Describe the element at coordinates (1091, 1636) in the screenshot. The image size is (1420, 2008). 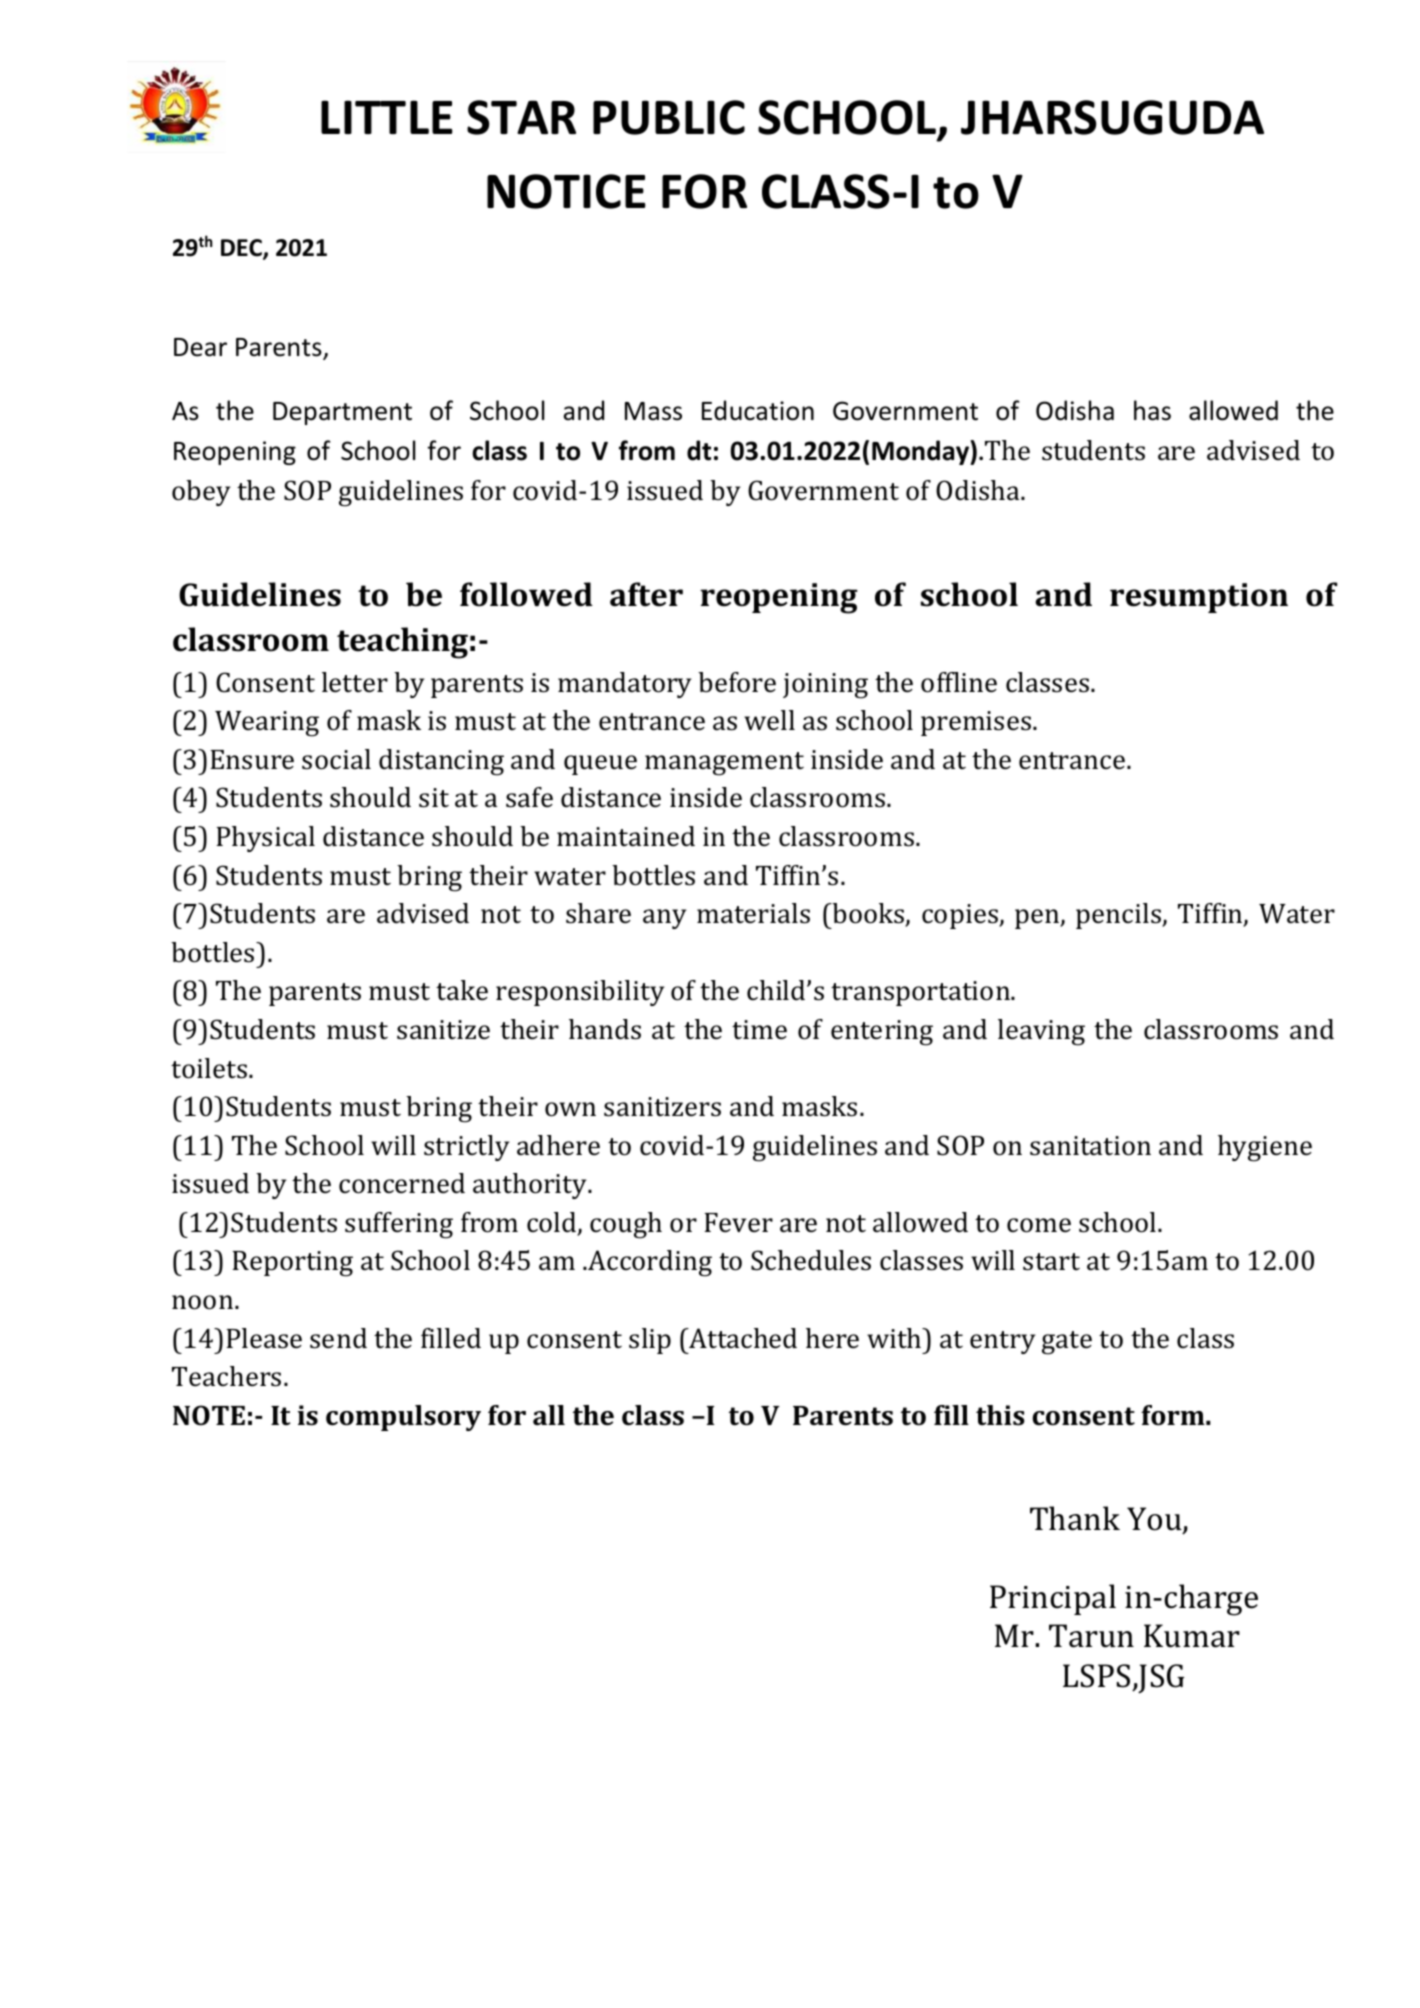
I see `Tarun` at that location.
